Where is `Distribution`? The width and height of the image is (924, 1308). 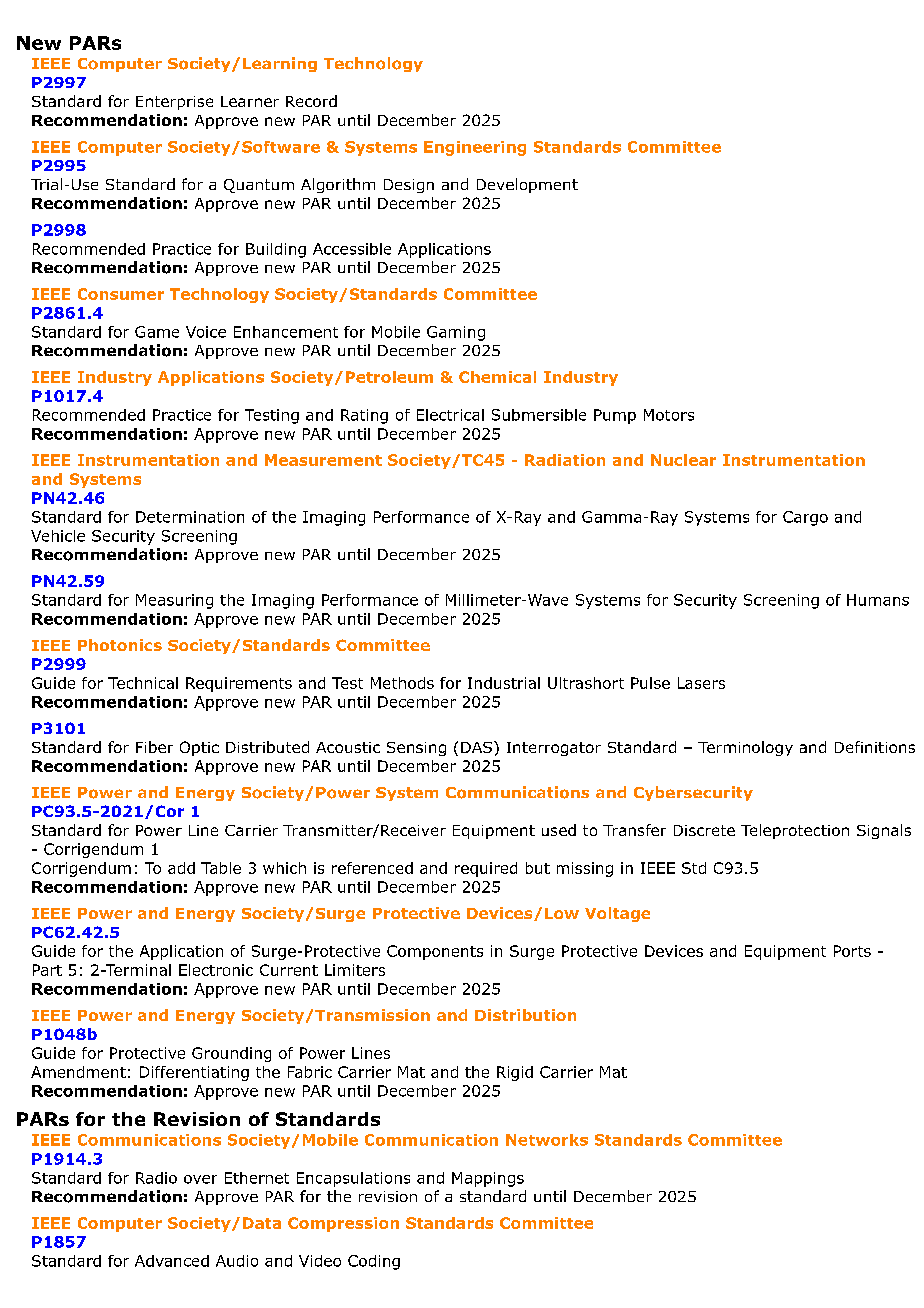 Distribution is located at coordinates (525, 1015).
